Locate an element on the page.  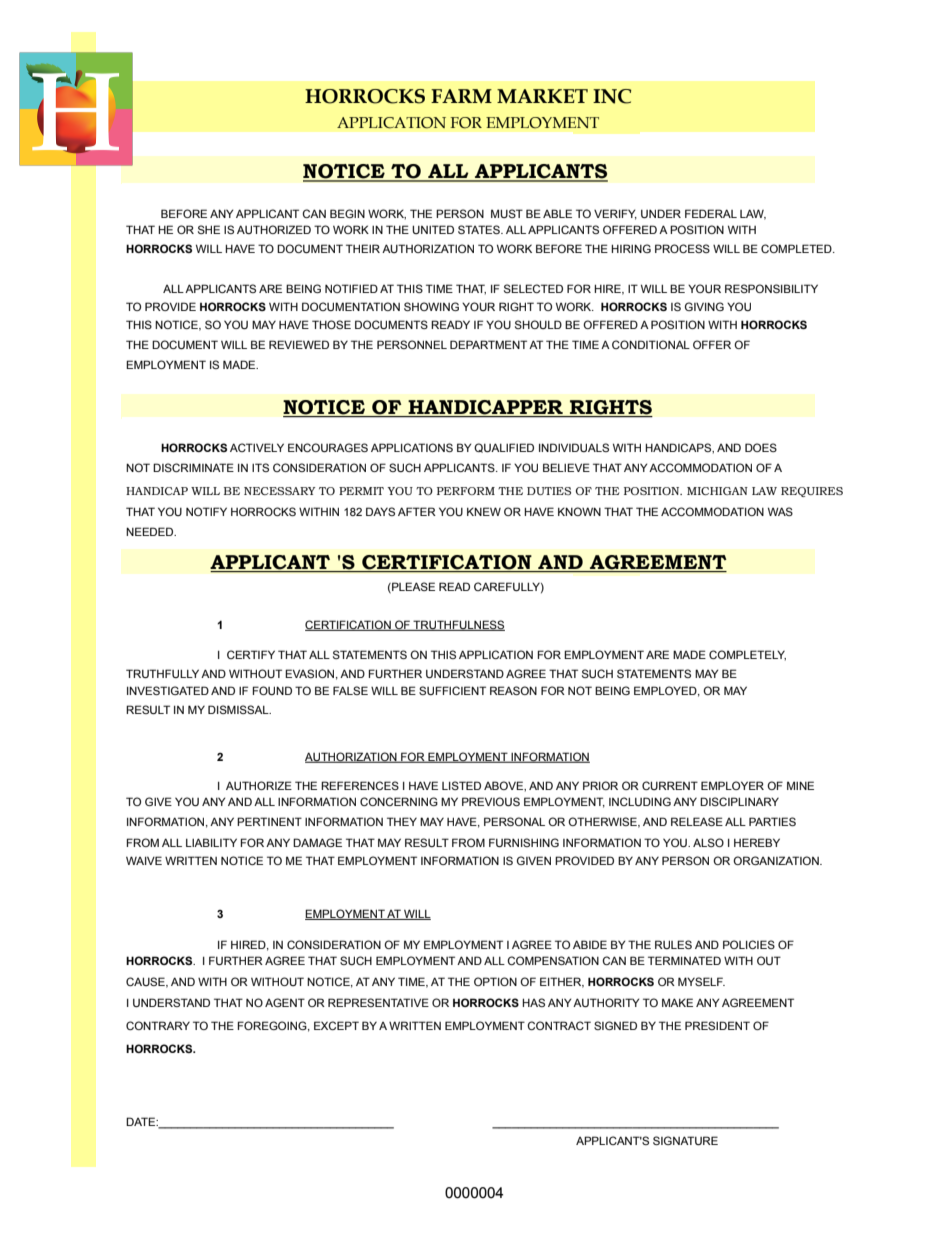
FEDERAL is located at coordinates (711, 213).
